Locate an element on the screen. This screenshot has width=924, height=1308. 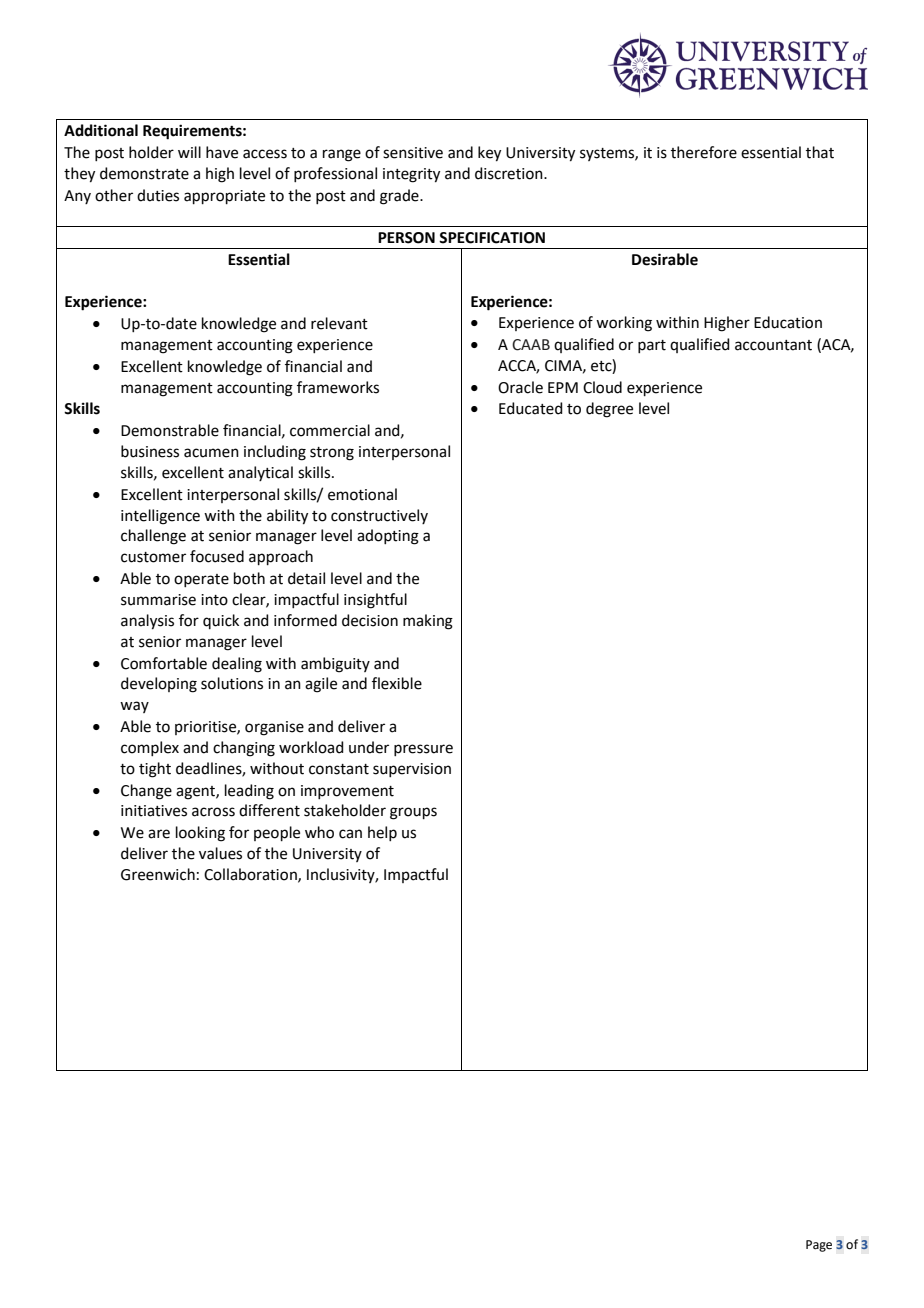
developing is located at coordinates (159, 685).
